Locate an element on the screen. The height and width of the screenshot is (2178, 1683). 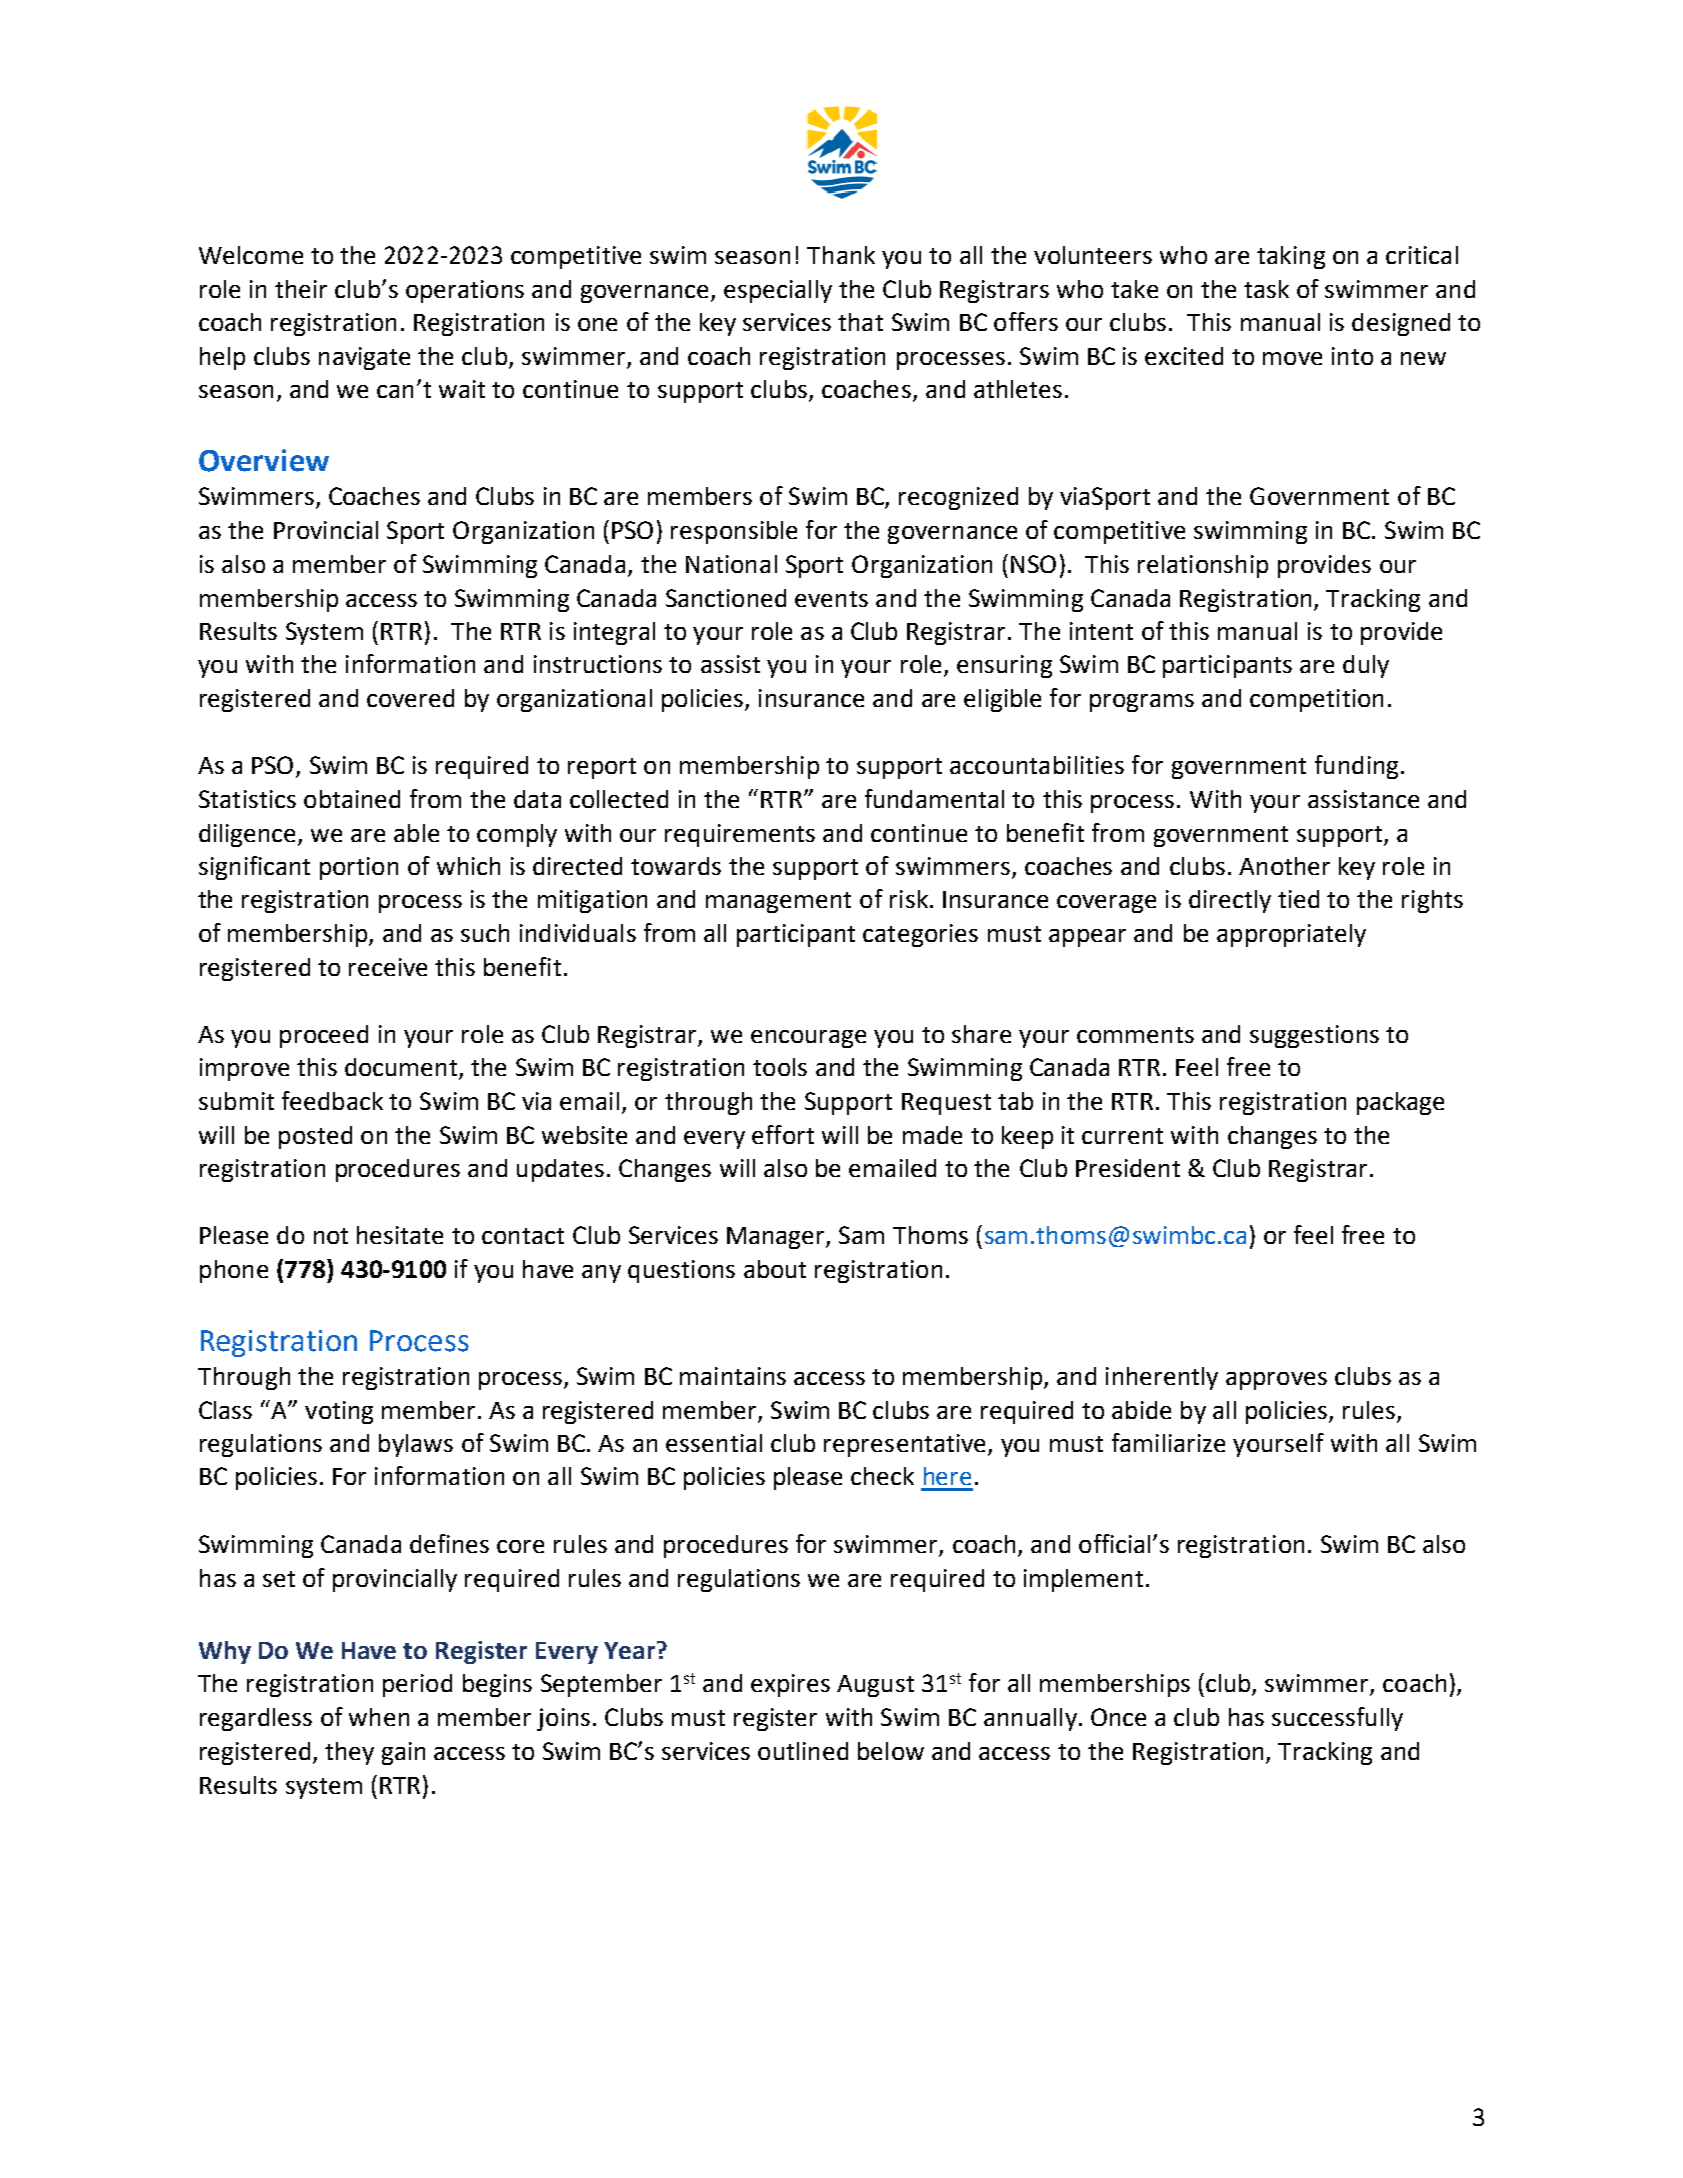
successfully is located at coordinates (1337, 1719).
